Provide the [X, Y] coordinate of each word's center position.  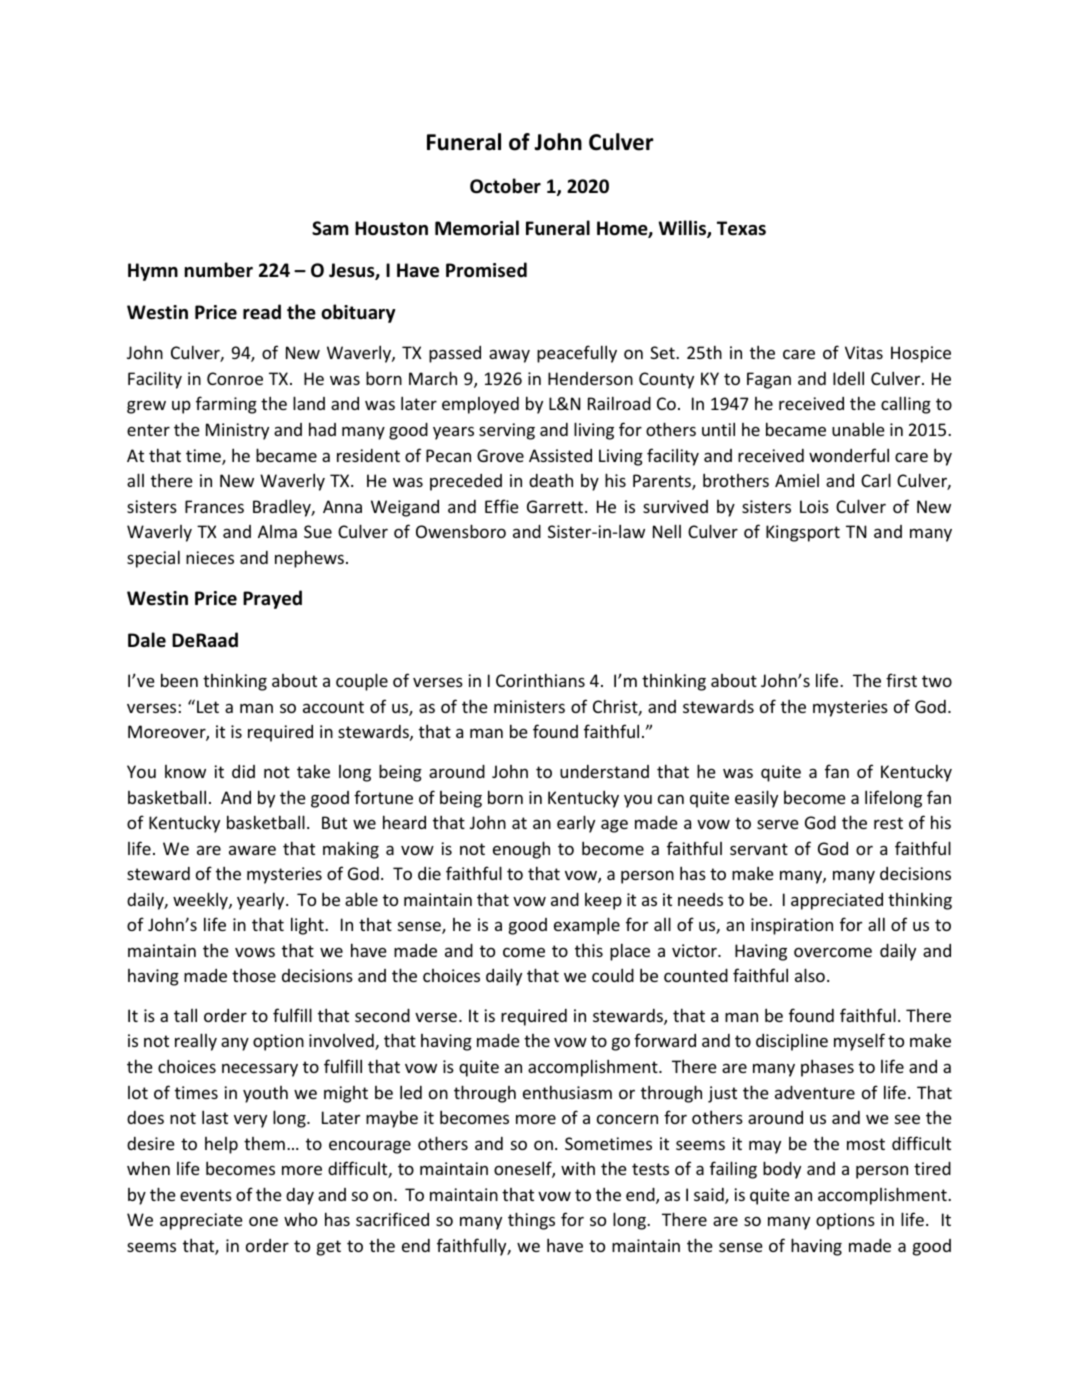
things [531, 1221]
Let [208, 706]
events [206, 1195]
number [219, 270]
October [505, 186]
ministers [529, 706]
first [901, 680]
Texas [741, 228]
